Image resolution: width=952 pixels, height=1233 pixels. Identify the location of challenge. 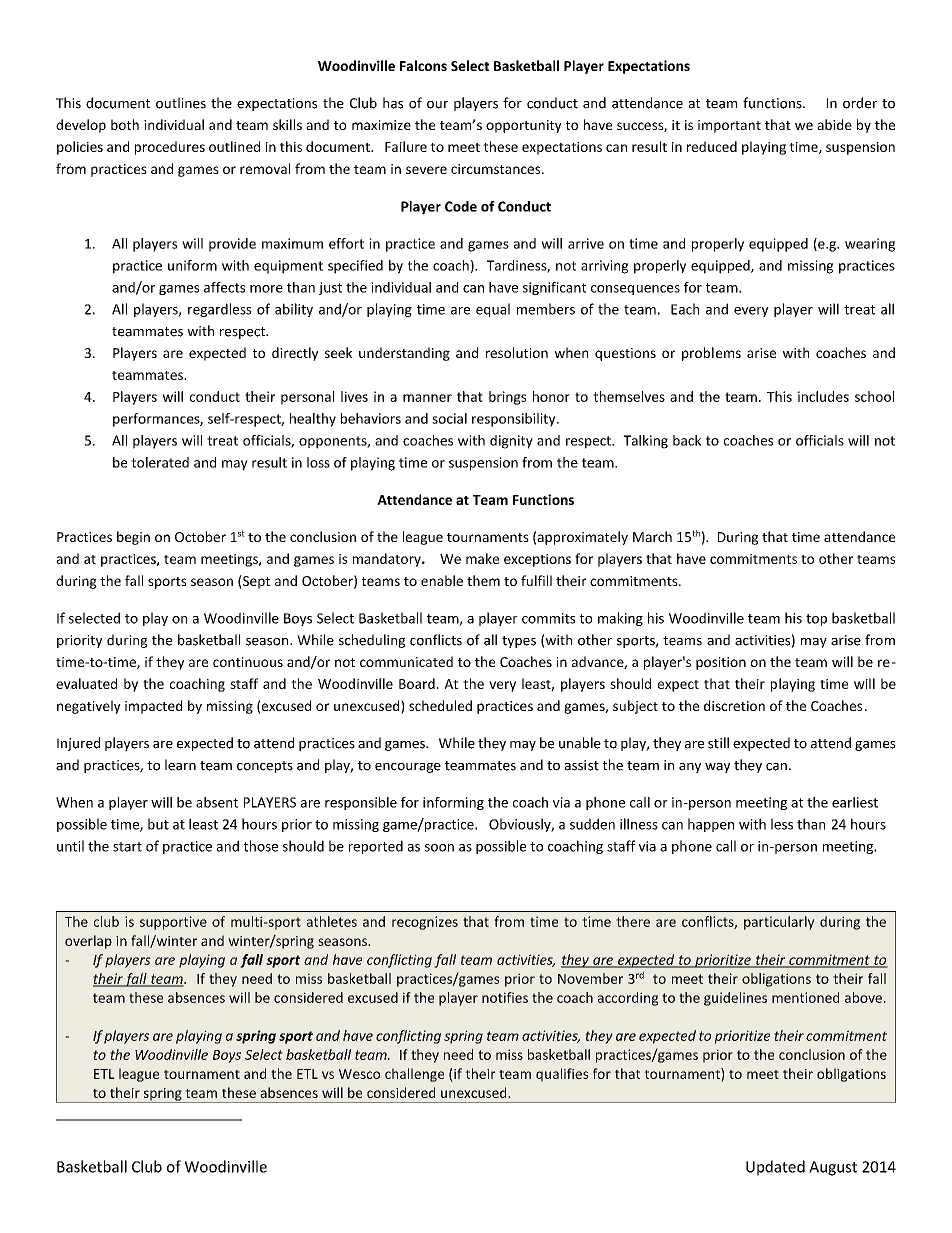
(414, 1075).
